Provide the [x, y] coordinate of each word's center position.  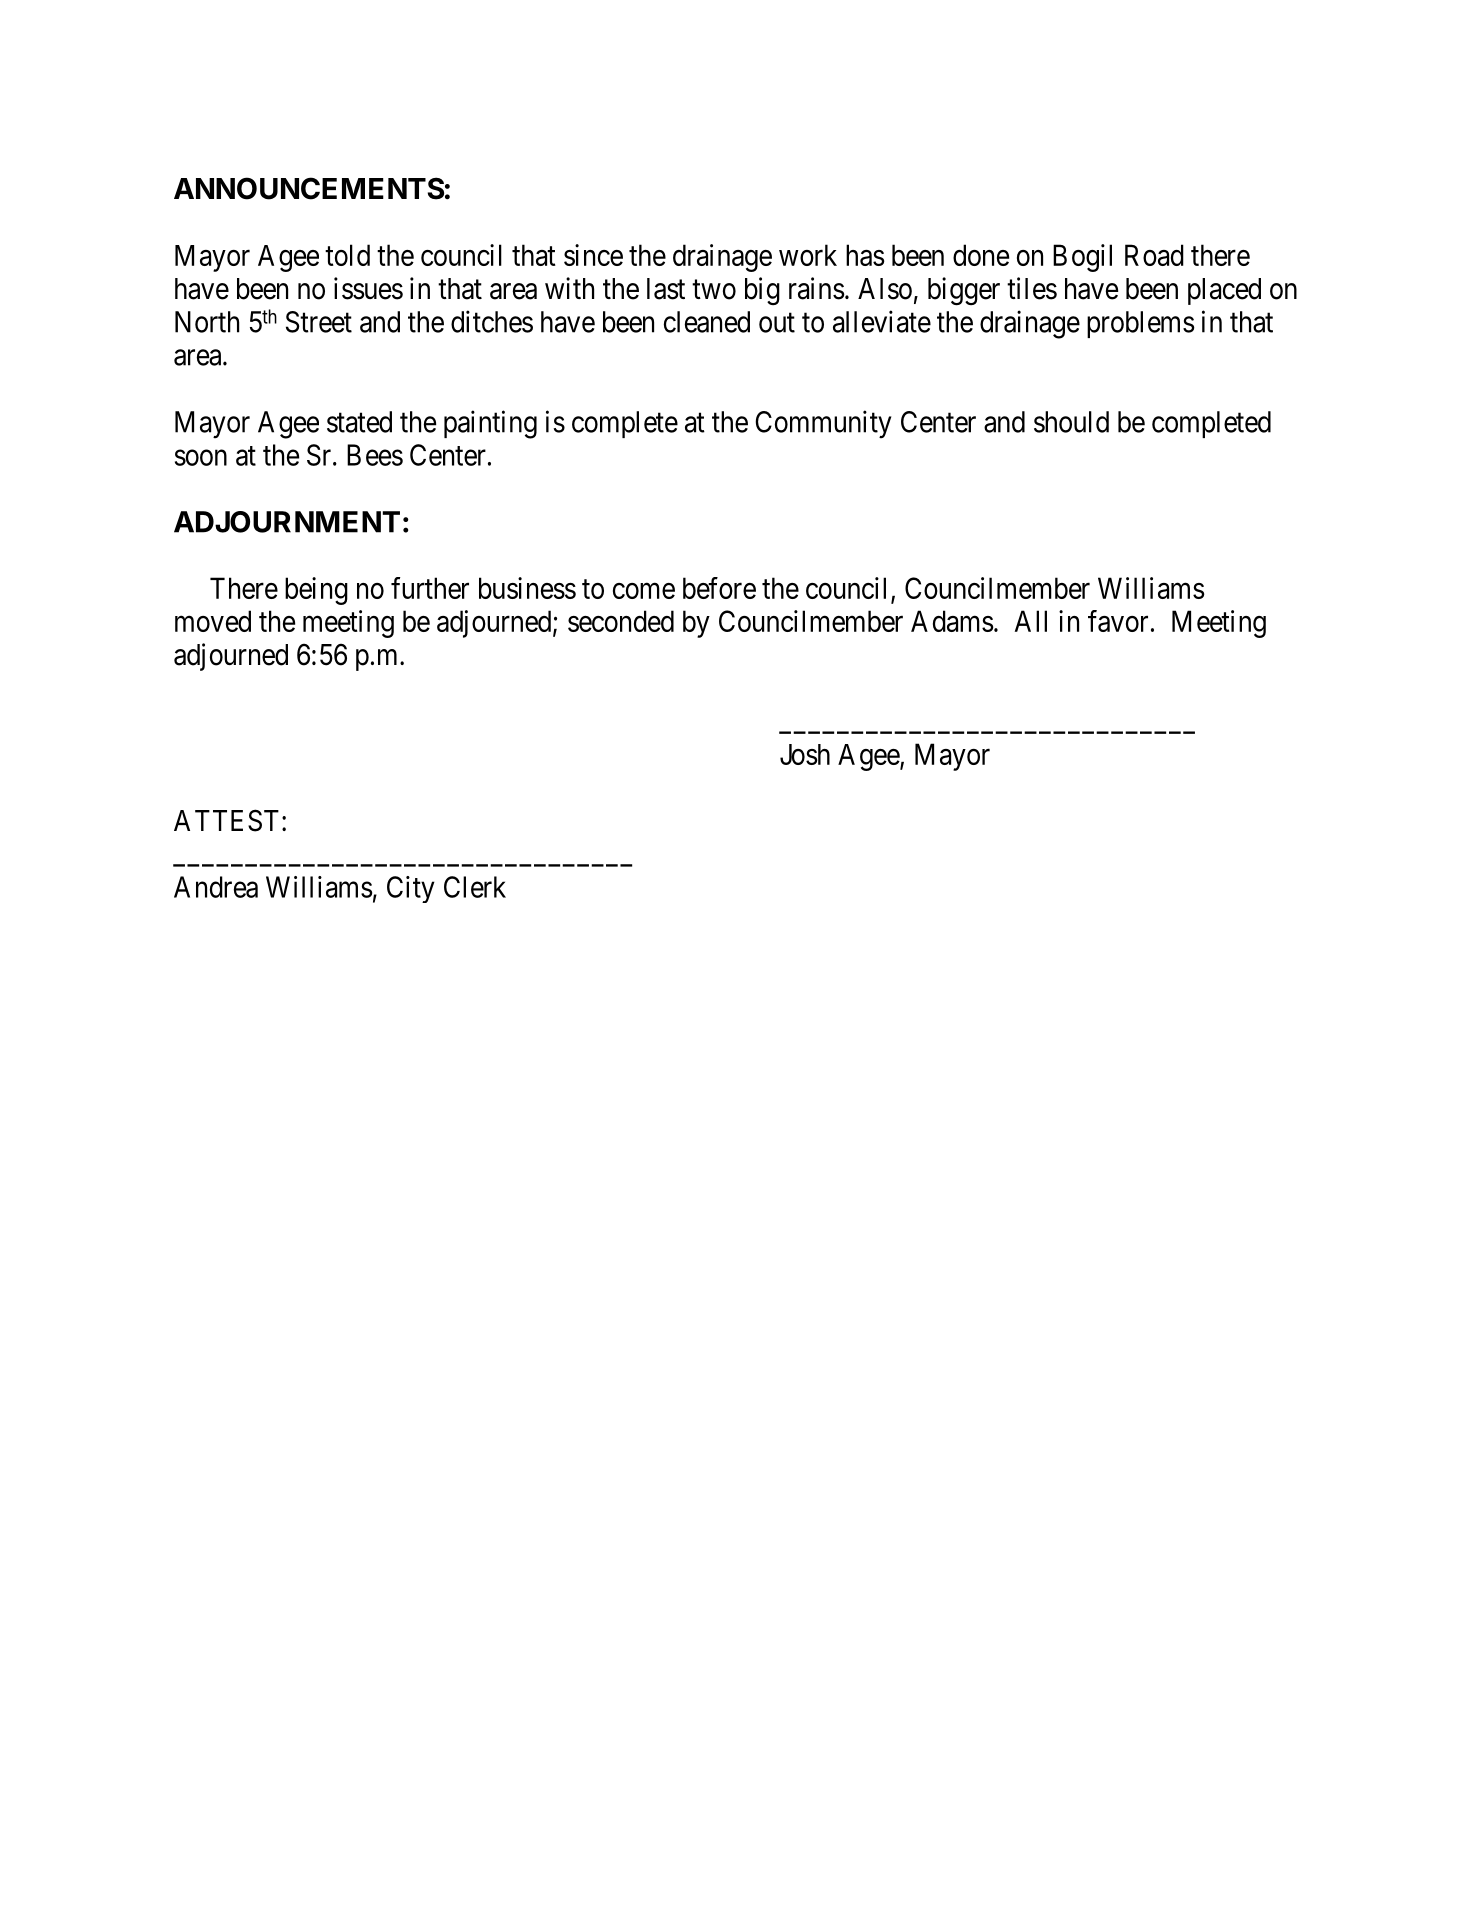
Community [823, 424]
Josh [805, 754]
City [411, 889]
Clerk [475, 887]
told [347, 255]
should [1071, 422]
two [714, 290]
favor [1118, 621]
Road [1154, 255]
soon [201, 458]
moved [213, 621]
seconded [621, 621]
